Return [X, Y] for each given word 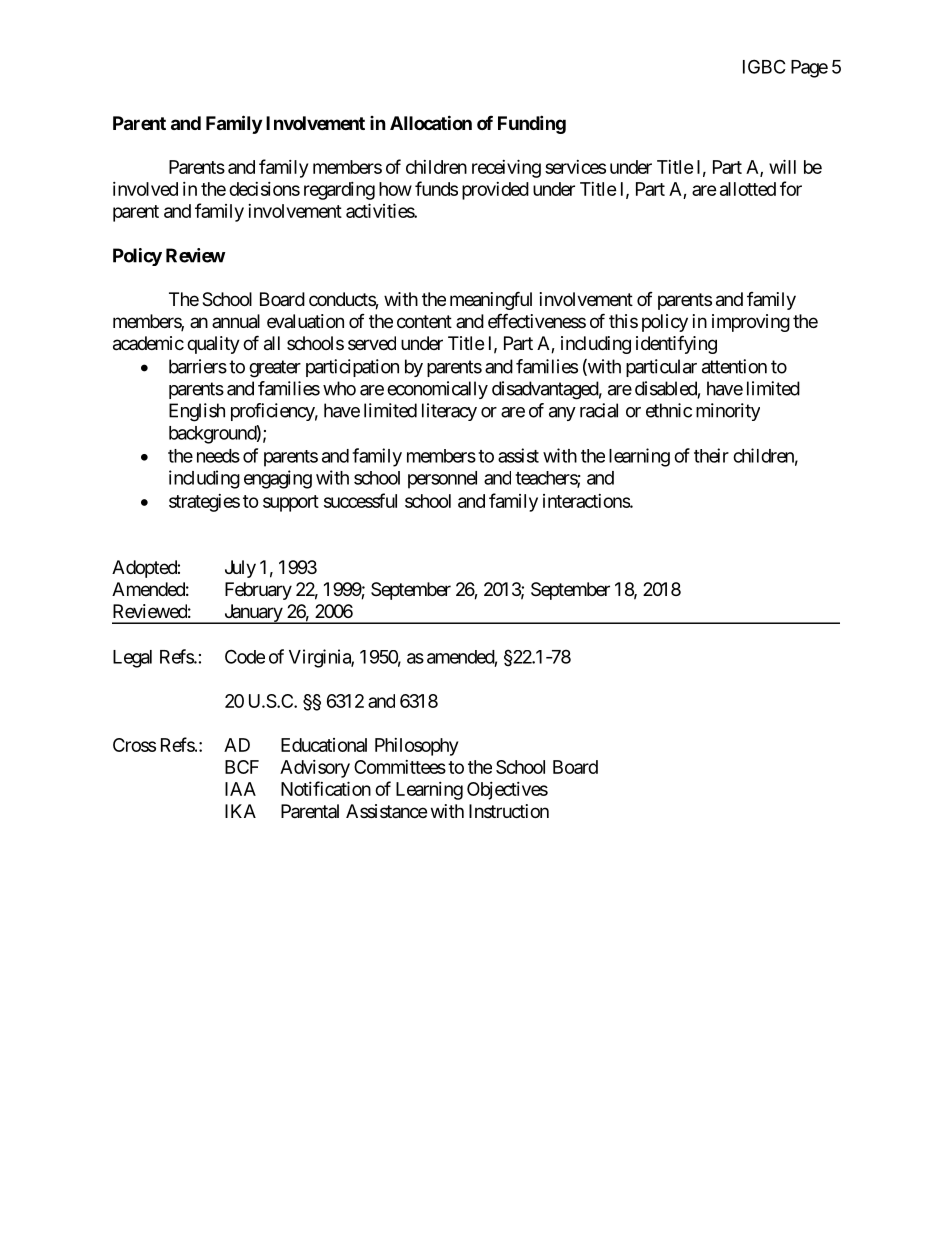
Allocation [431, 122]
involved [145, 189]
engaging [278, 479]
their [711, 455]
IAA [240, 789]
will [782, 166]
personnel [442, 480]
